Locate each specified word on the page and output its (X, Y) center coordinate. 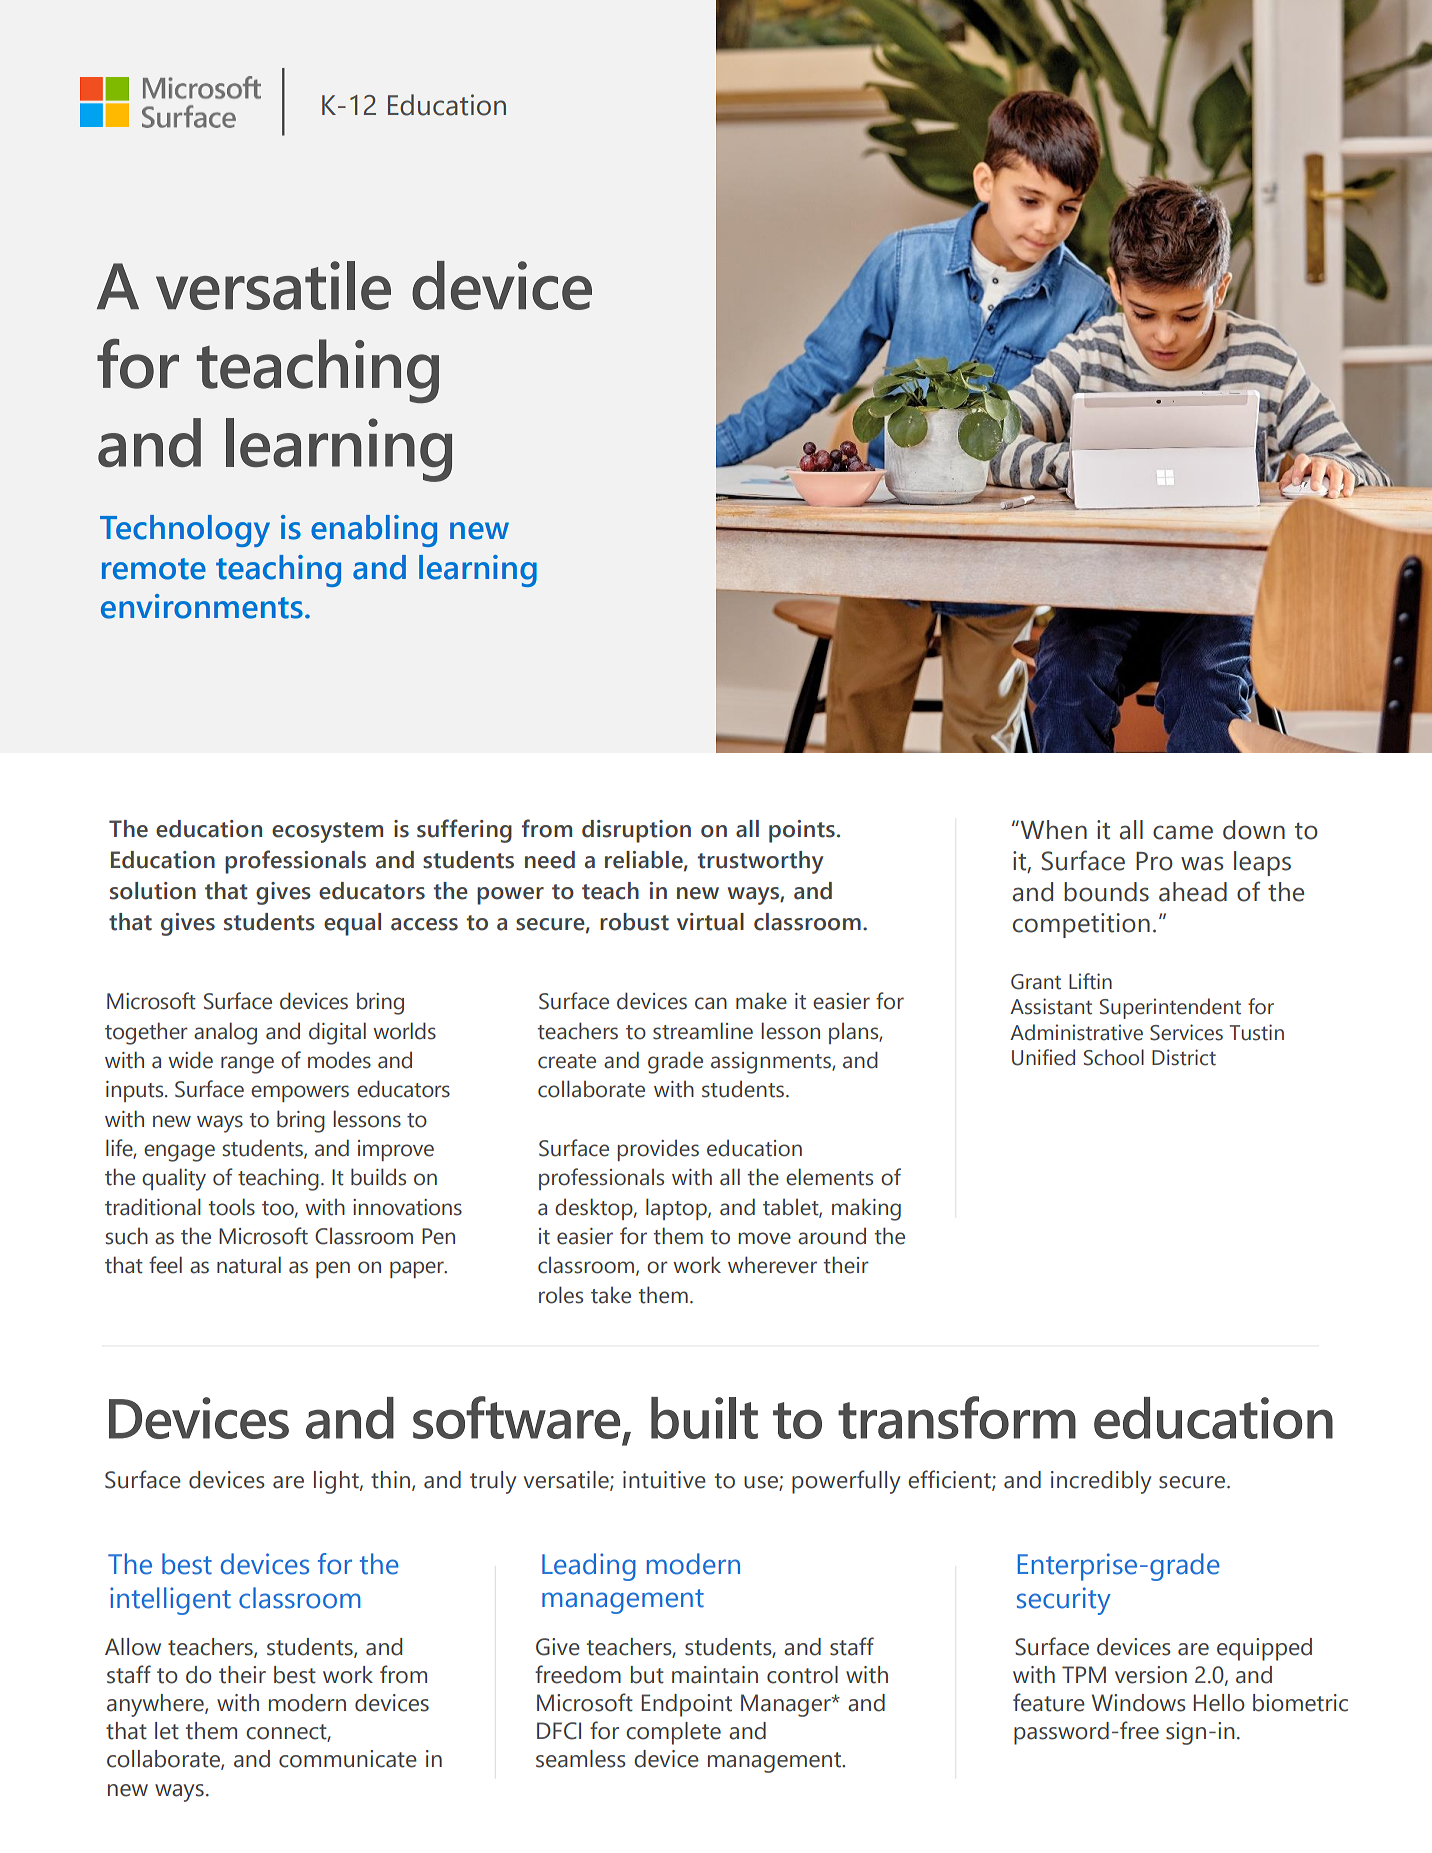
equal (352, 924)
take (611, 1295)
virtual (710, 922)
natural (249, 1265)
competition (1081, 925)
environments (202, 606)
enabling (374, 531)
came (1183, 832)
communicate (348, 1759)
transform (957, 1417)
